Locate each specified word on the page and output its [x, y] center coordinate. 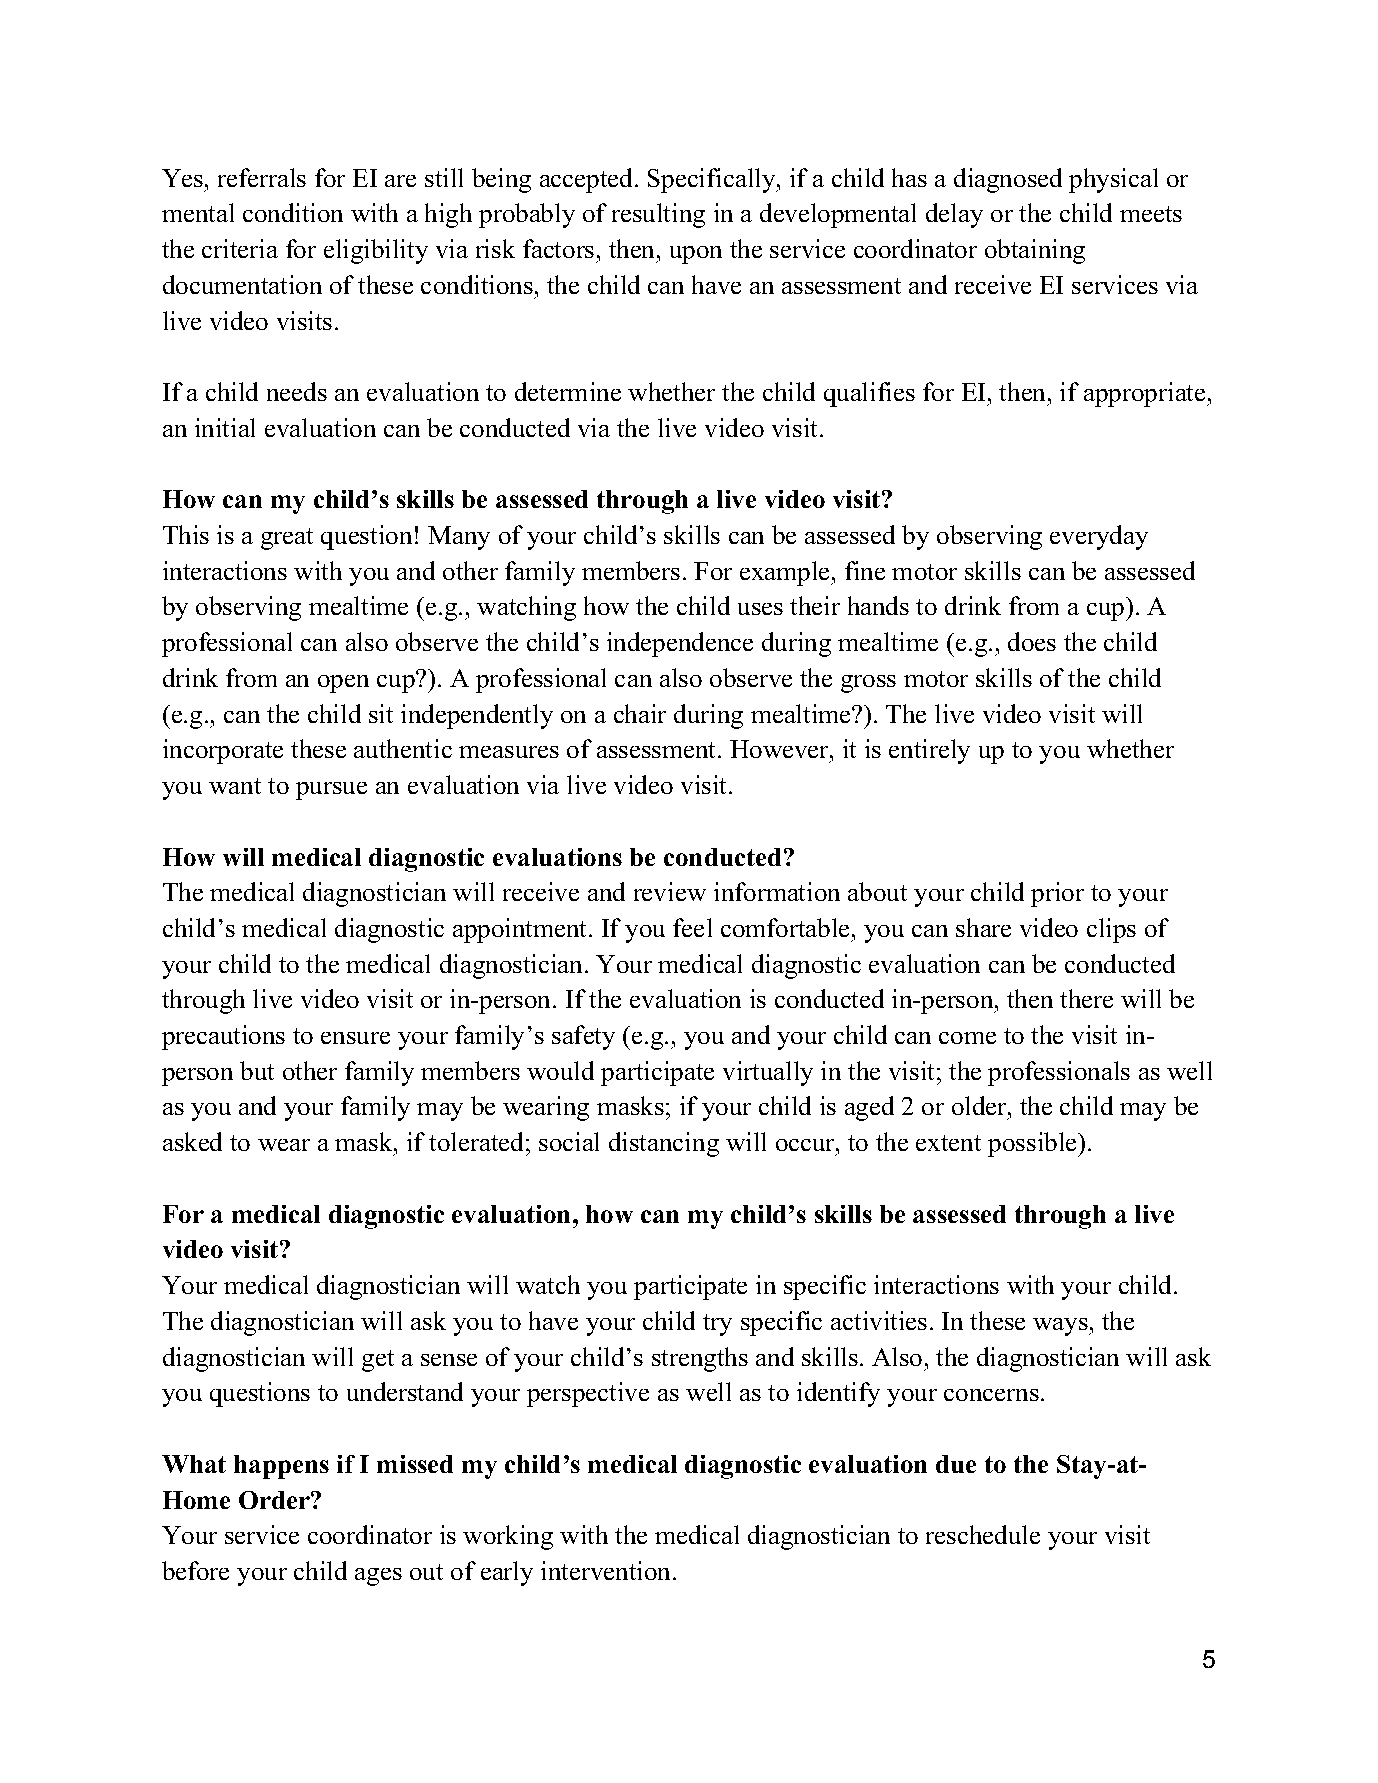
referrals [262, 177]
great [287, 539]
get [378, 1361]
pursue [331, 791]
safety [583, 1037]
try [717, 1325]
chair [640, 713]
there [1086, 998]
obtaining [1035, 251]
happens [281, 1467]
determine [568, 391]
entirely [929, 751]
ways [1061, 1327]
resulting [658, 215]
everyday [1099, 537]
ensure [355, 1038]
